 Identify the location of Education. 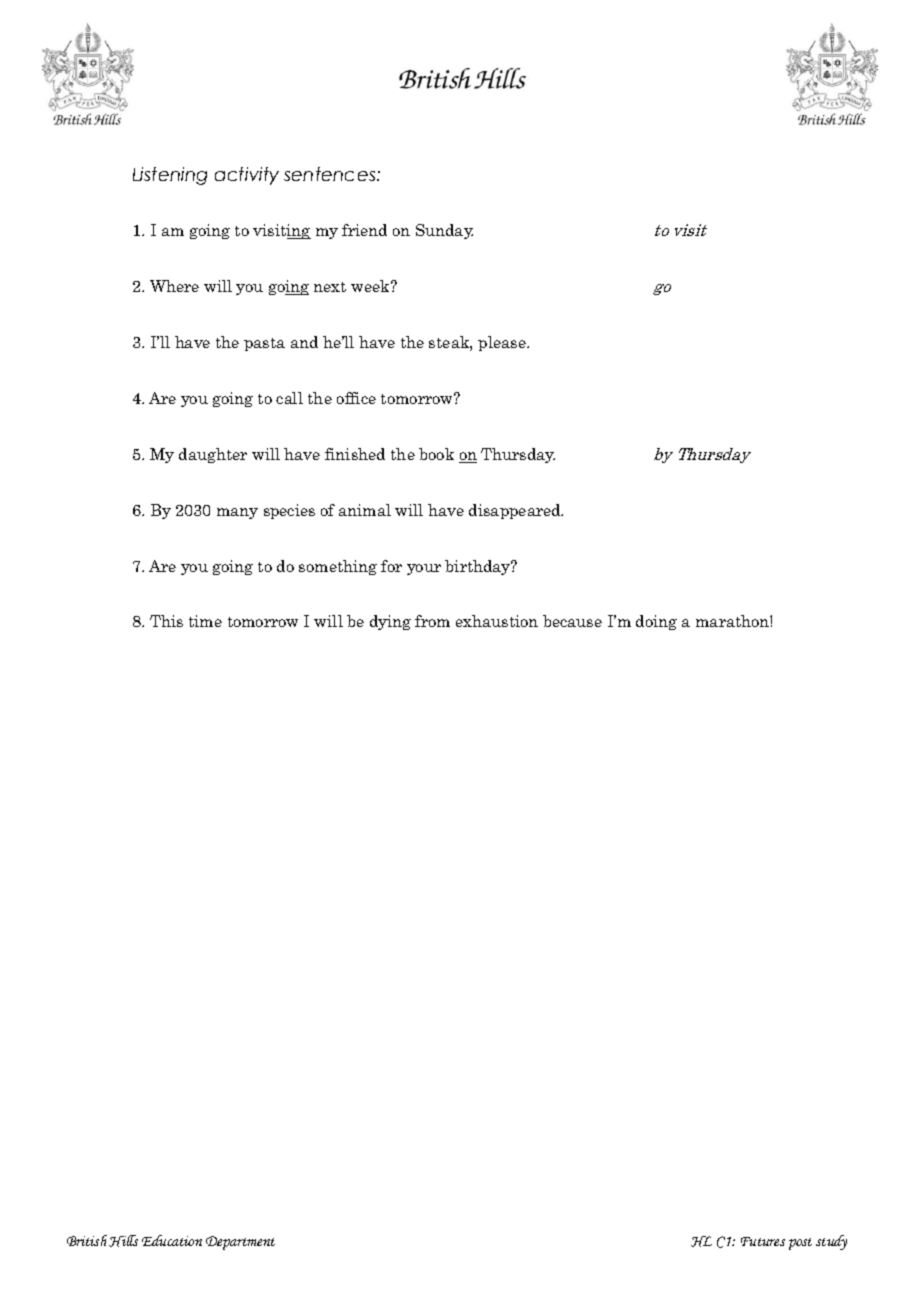
(172, 1240).
